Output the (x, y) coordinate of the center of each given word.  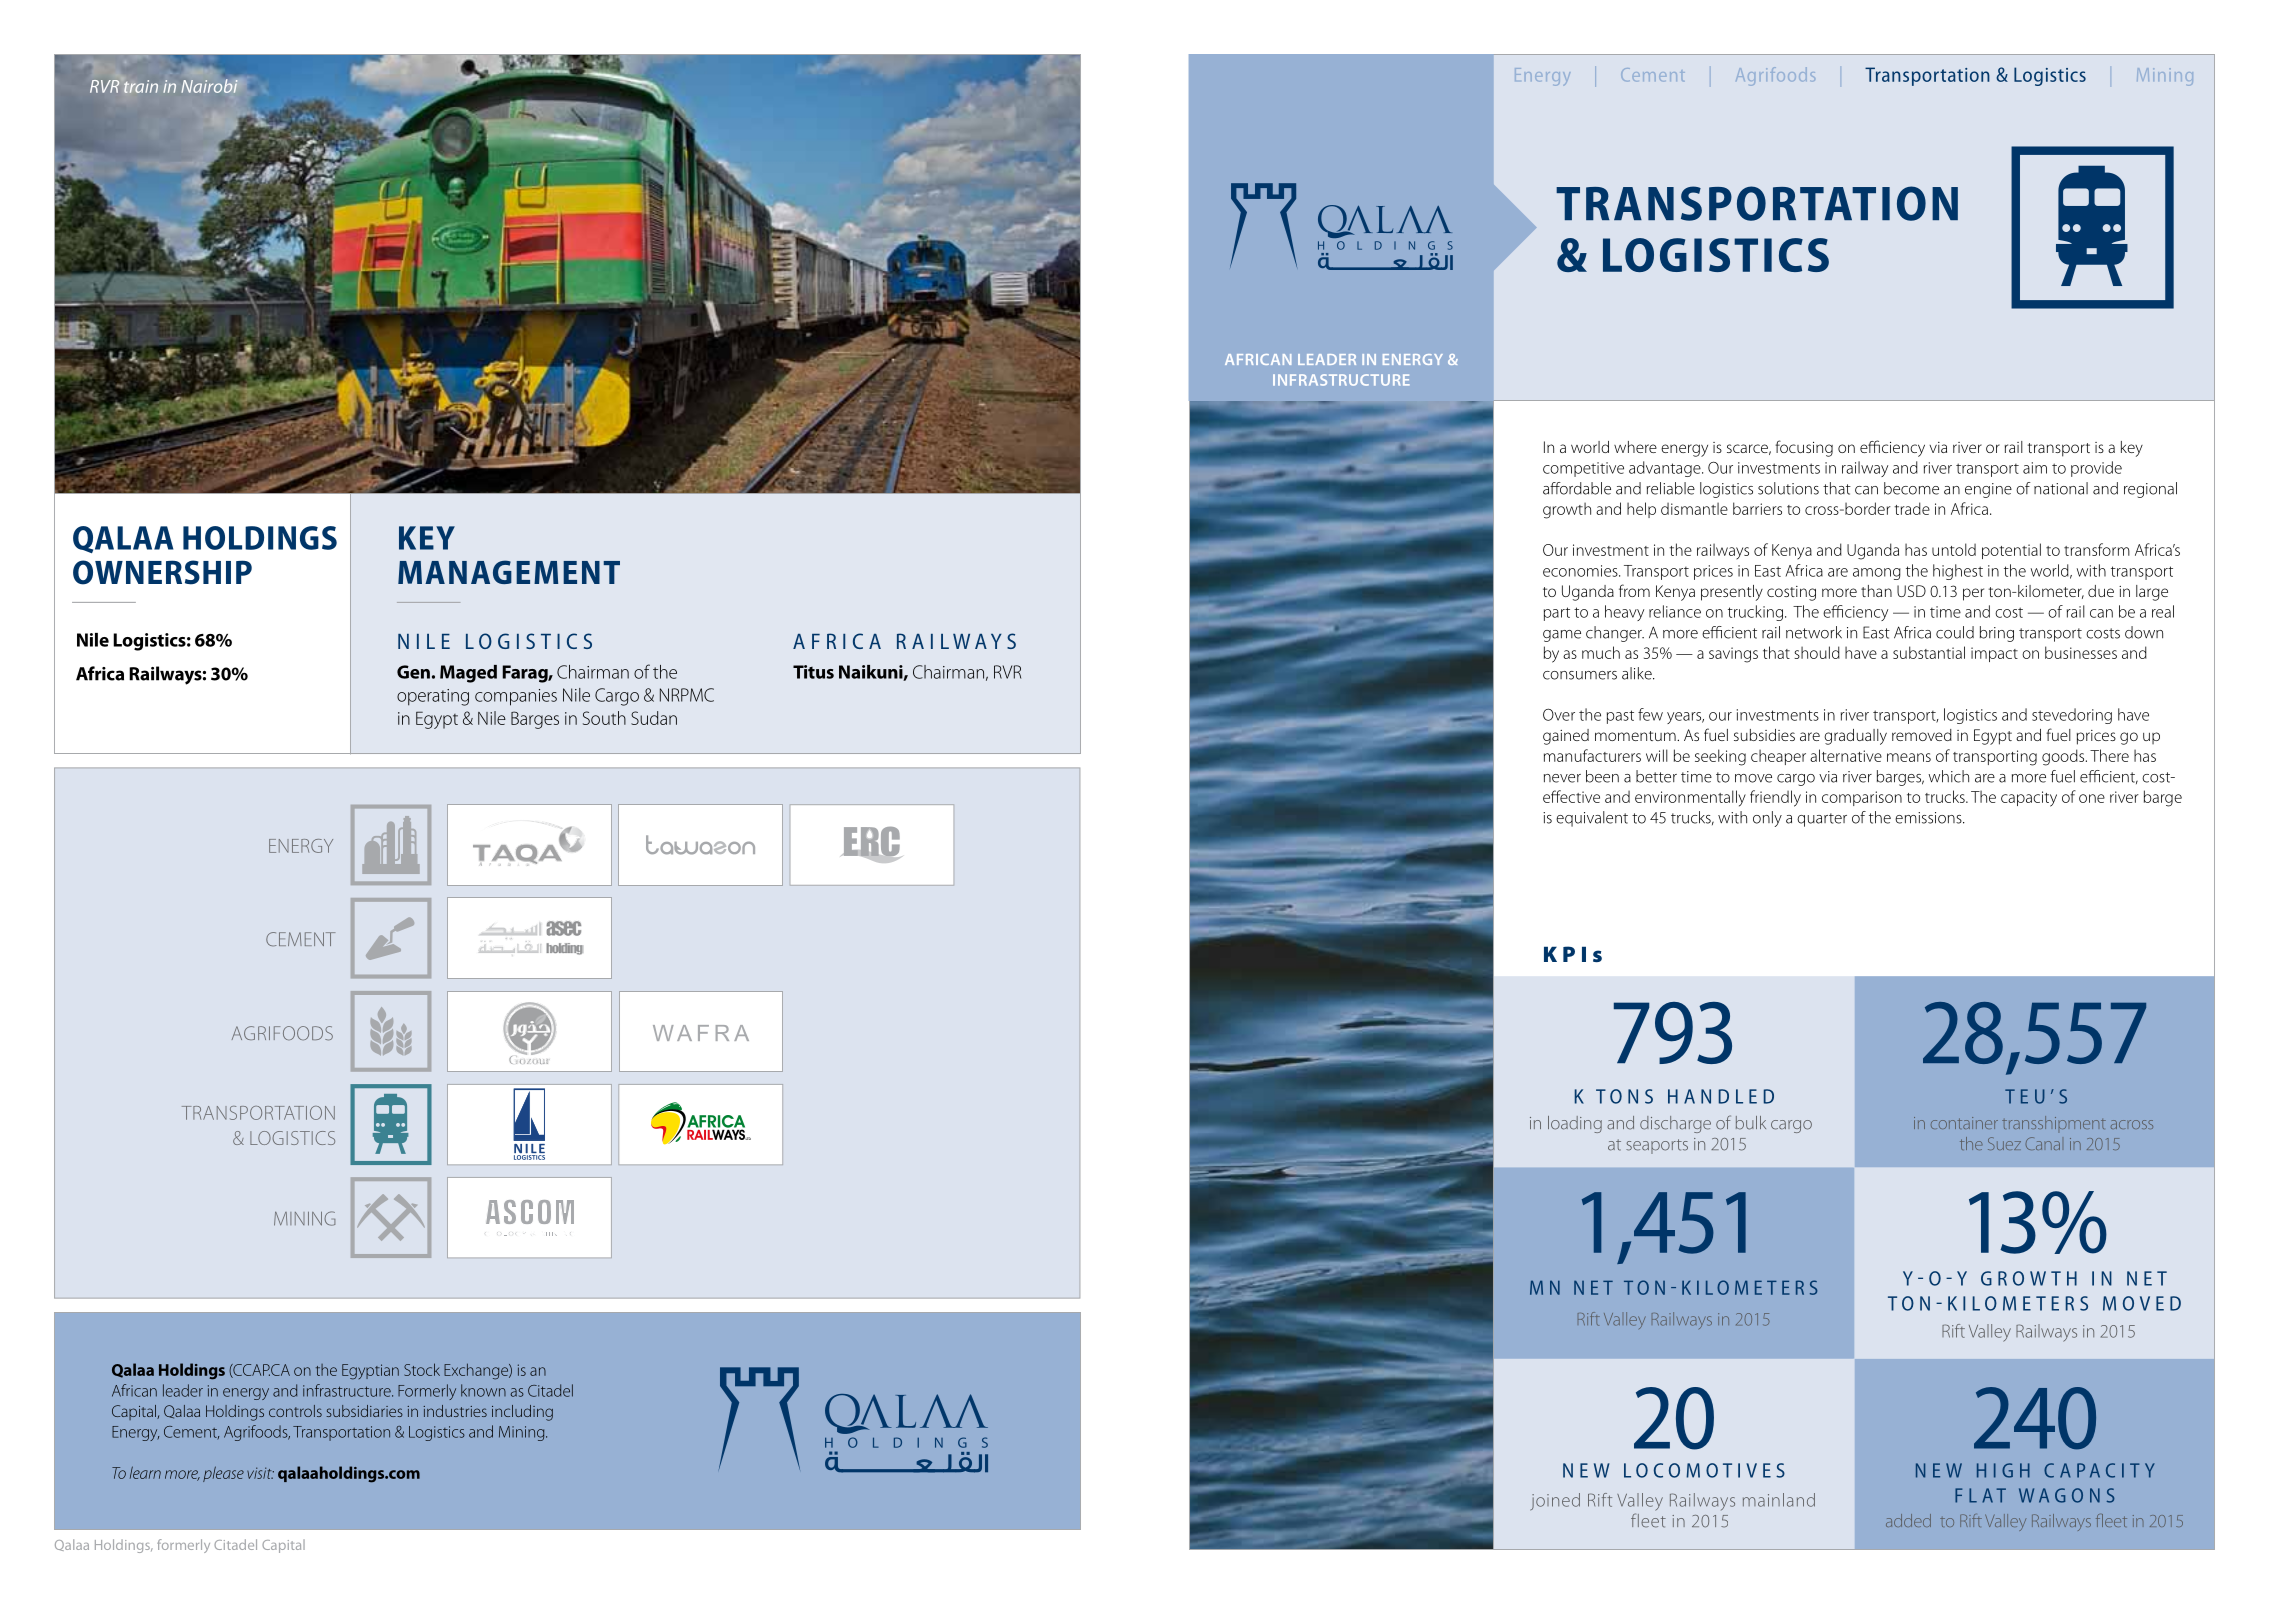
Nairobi (210, 86)
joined (1555, 1501)
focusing (1804, 448)
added (1908, 1520)
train (141, 86)
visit (260, 1473)
